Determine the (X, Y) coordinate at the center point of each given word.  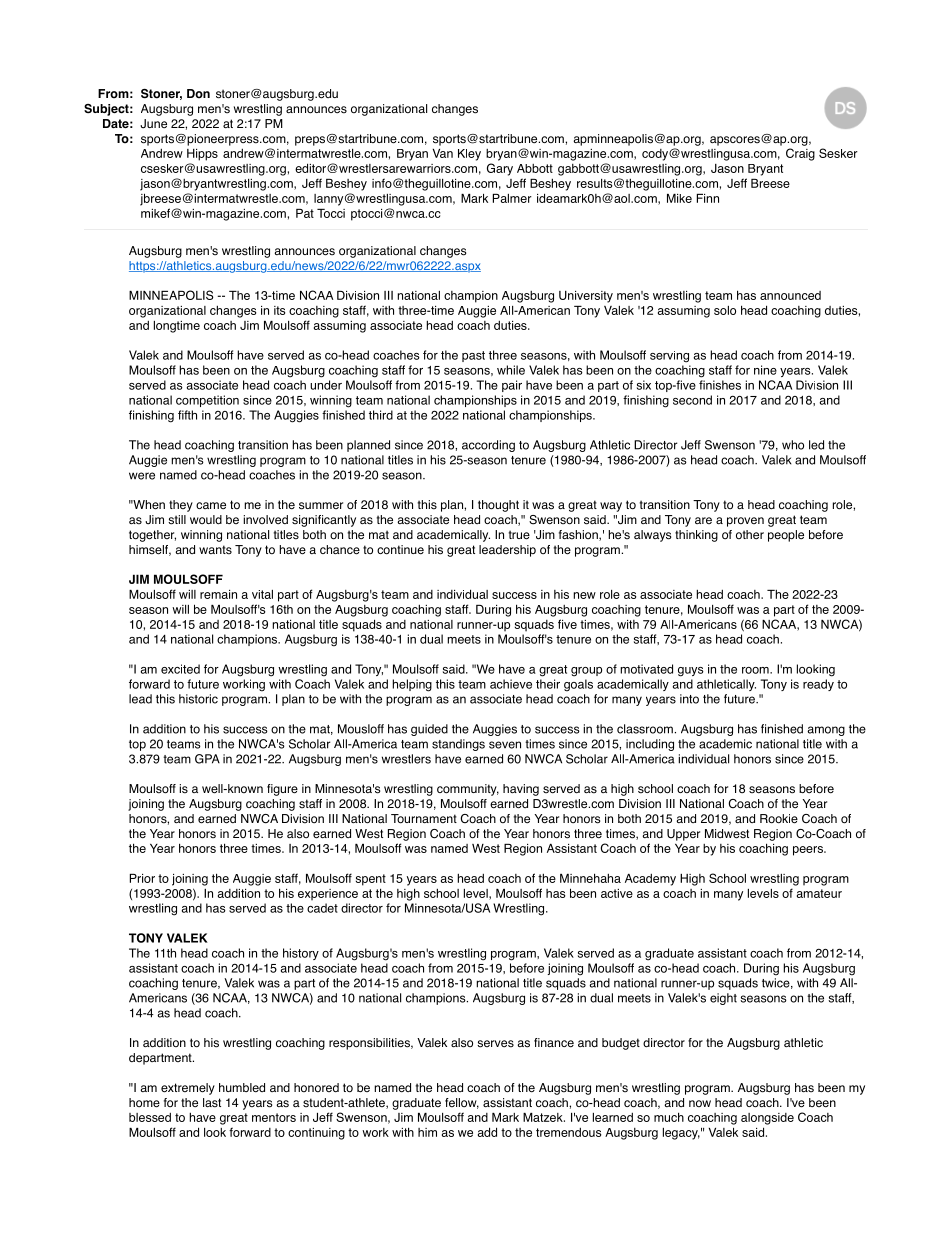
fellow (462, 1103)
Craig (800, 154)
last (212, 1103)
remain (218, 594)
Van (443, 153)
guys (691, 672)
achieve (511, 684)
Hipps (202, 155)
